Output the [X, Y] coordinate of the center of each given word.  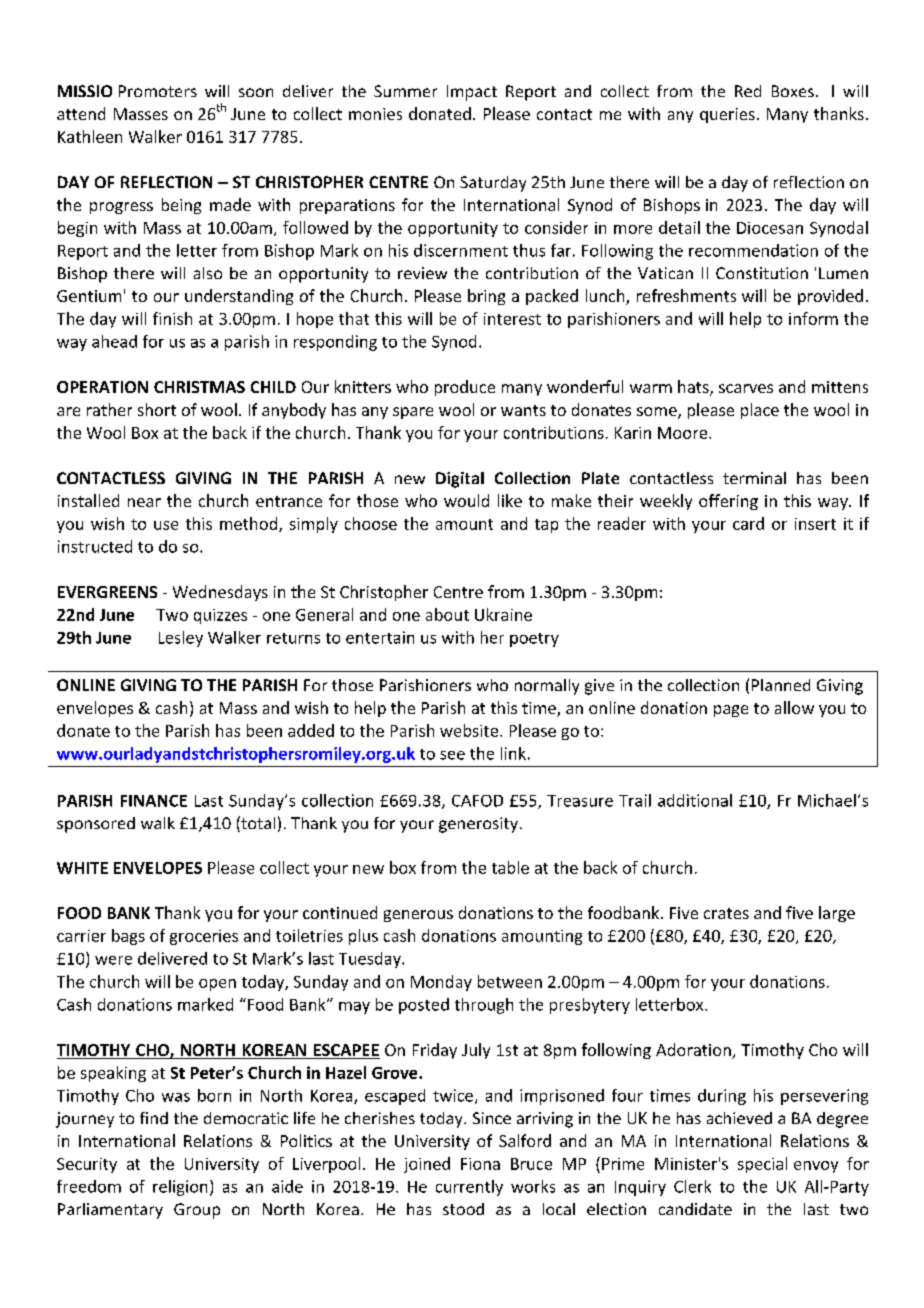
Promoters [158, 91]
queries [727, 115]
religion [180, 1188]
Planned [781, 685]
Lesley [181, 639]
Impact [472, 93]
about [447, 614]
